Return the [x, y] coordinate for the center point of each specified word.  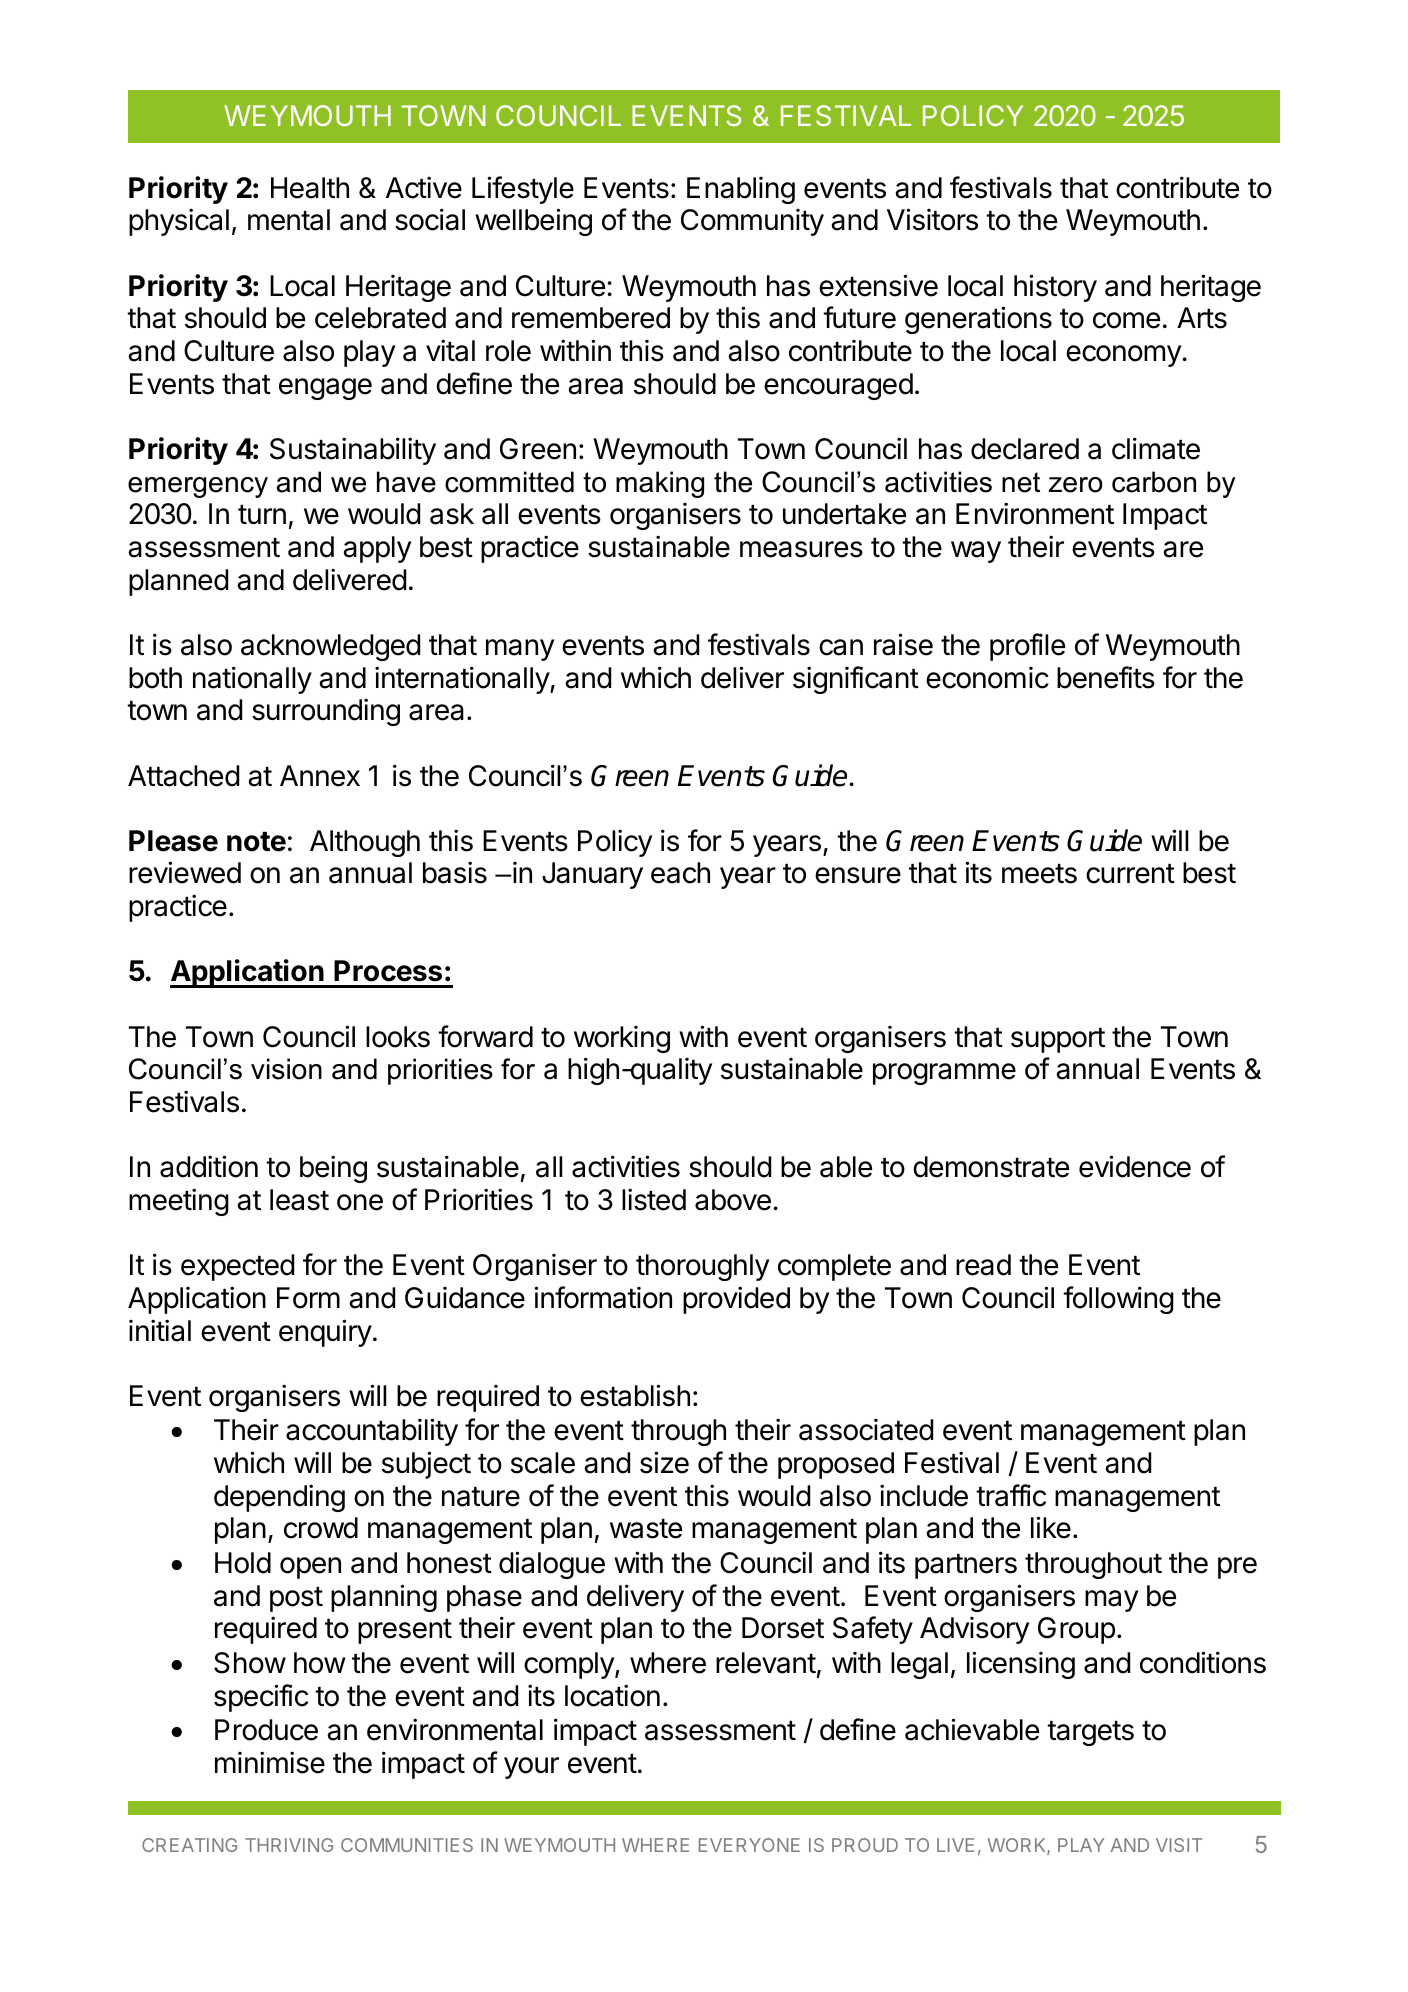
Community [752, 222]
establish [635, 1395]
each [680, 873]
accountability [372, 1432]
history [1055, 288]
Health [310, 188]
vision [286, 1069]
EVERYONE [749, 1845]
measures [801, 549]
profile [1027, 647]
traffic [1011, 1495]
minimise [270, 1762]
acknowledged [330, 647]
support [1058, 1040]
